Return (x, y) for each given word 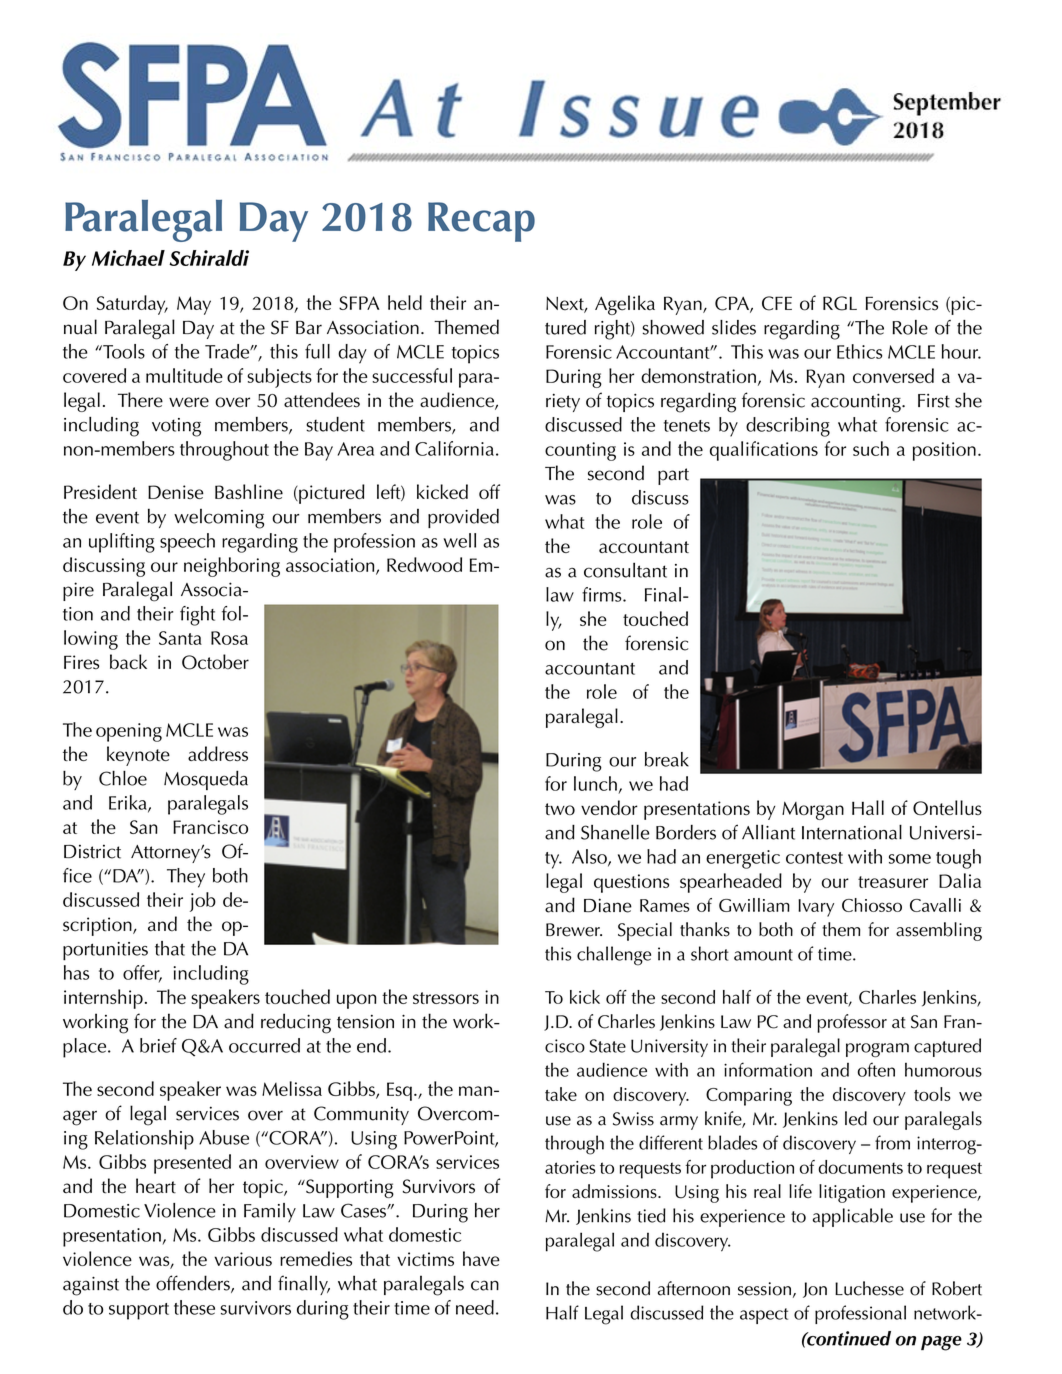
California (454, 448)
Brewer (574, 930)
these (194, 1307)
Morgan (813, 810)
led (856, 1118)
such (871, 448)
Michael (128, 258)
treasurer (893, 882)
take (561, 1094)
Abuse (224, 1137)
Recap (481, 222)
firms (603, 594)
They (186, 878)
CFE (777, 303)
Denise (176, 492)
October (215, 662)
